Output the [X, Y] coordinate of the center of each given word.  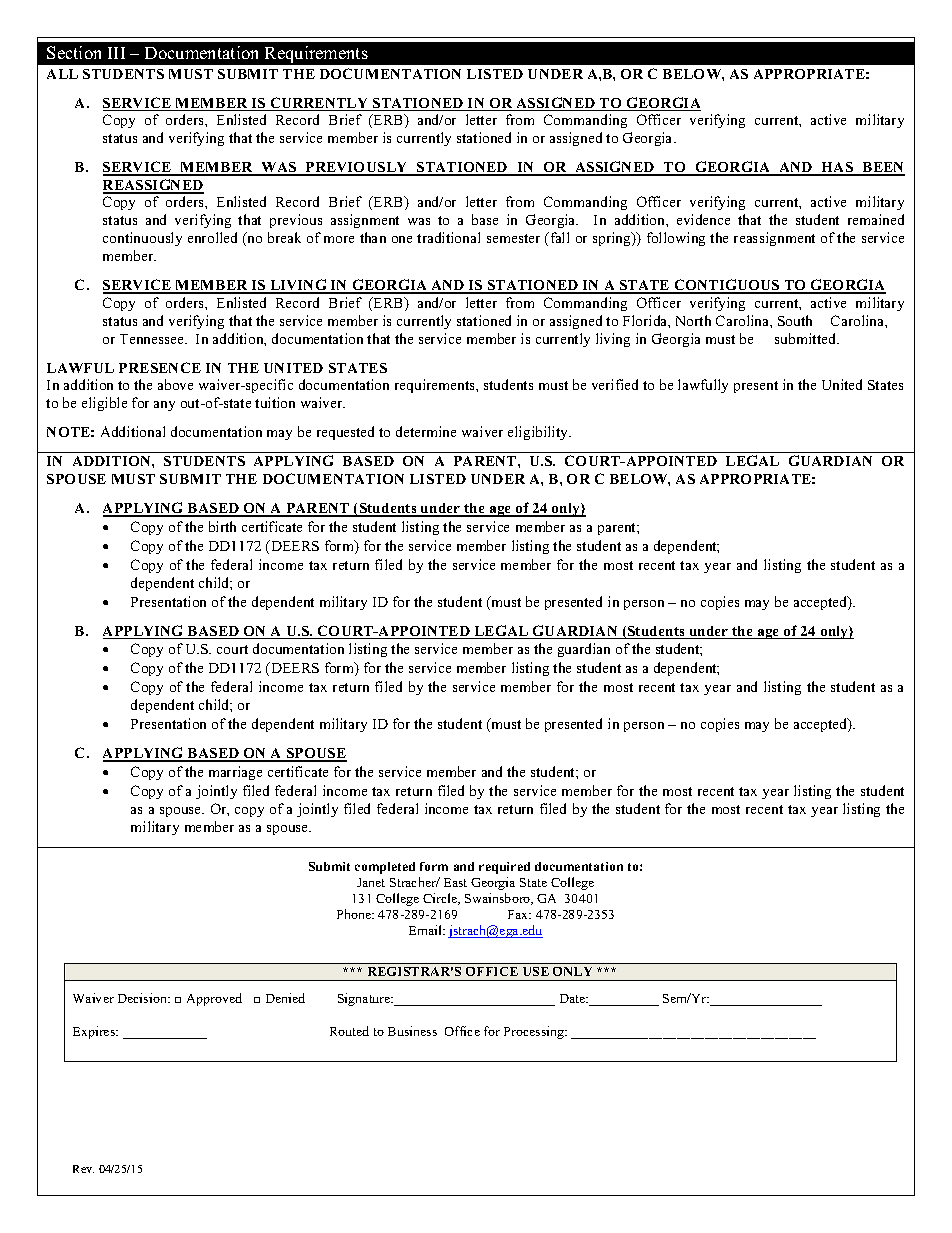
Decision [144, 998]
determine [426, 431]
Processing [535, 1032]
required [504, 868]
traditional [448, 237]
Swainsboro [499, 899]
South [795, 320]
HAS [838, 168]
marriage [235, 773]
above [175, 384]
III [116, 53]
